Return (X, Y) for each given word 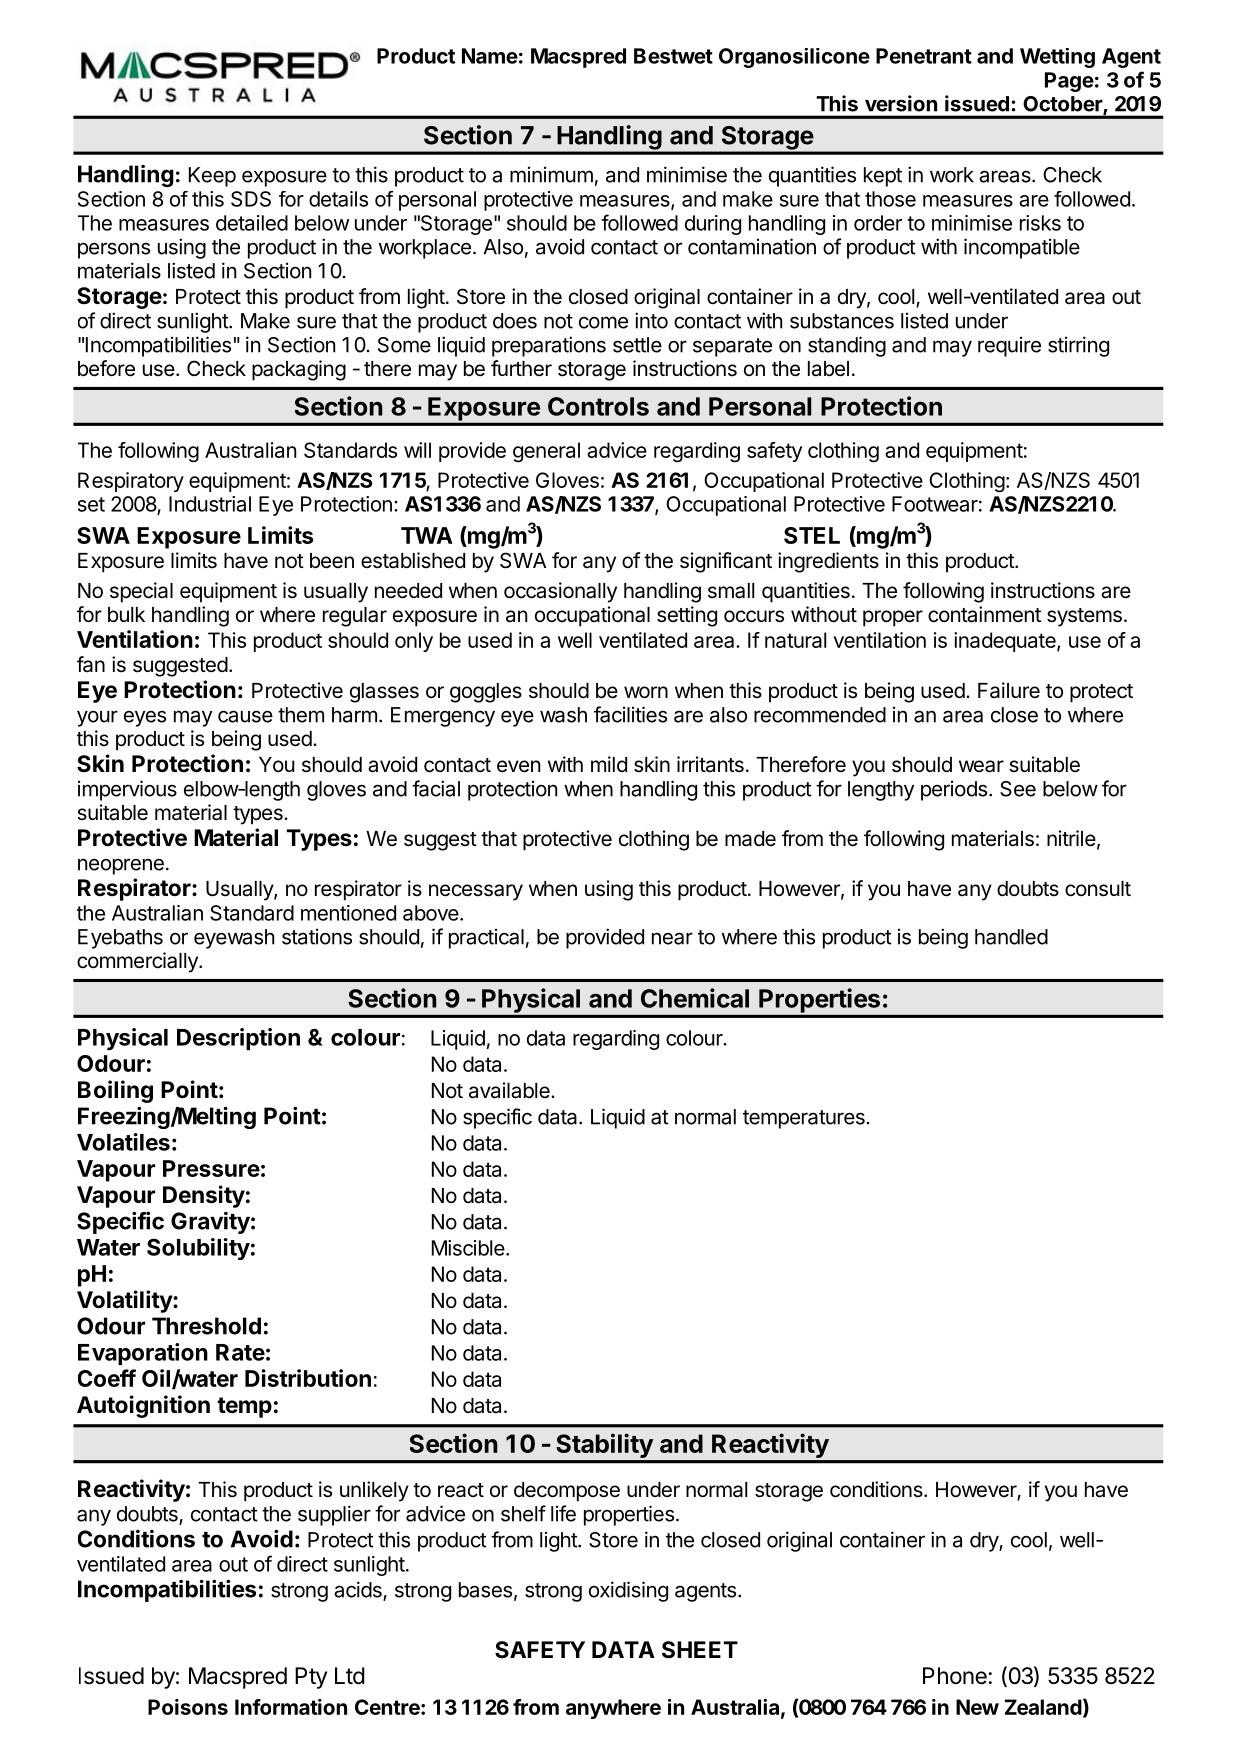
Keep (212, 177)
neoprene (121, 866)
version (901, 103)
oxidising (628, 1591)
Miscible (469, 1248)
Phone (955, 1676)
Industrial (210, 504)
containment (984, 614)
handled (1011, 937)
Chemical (695, 998)
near (672, 938)
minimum (551, 175)
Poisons (188, 1707)
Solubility (198, 1249)
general (546, 452)
